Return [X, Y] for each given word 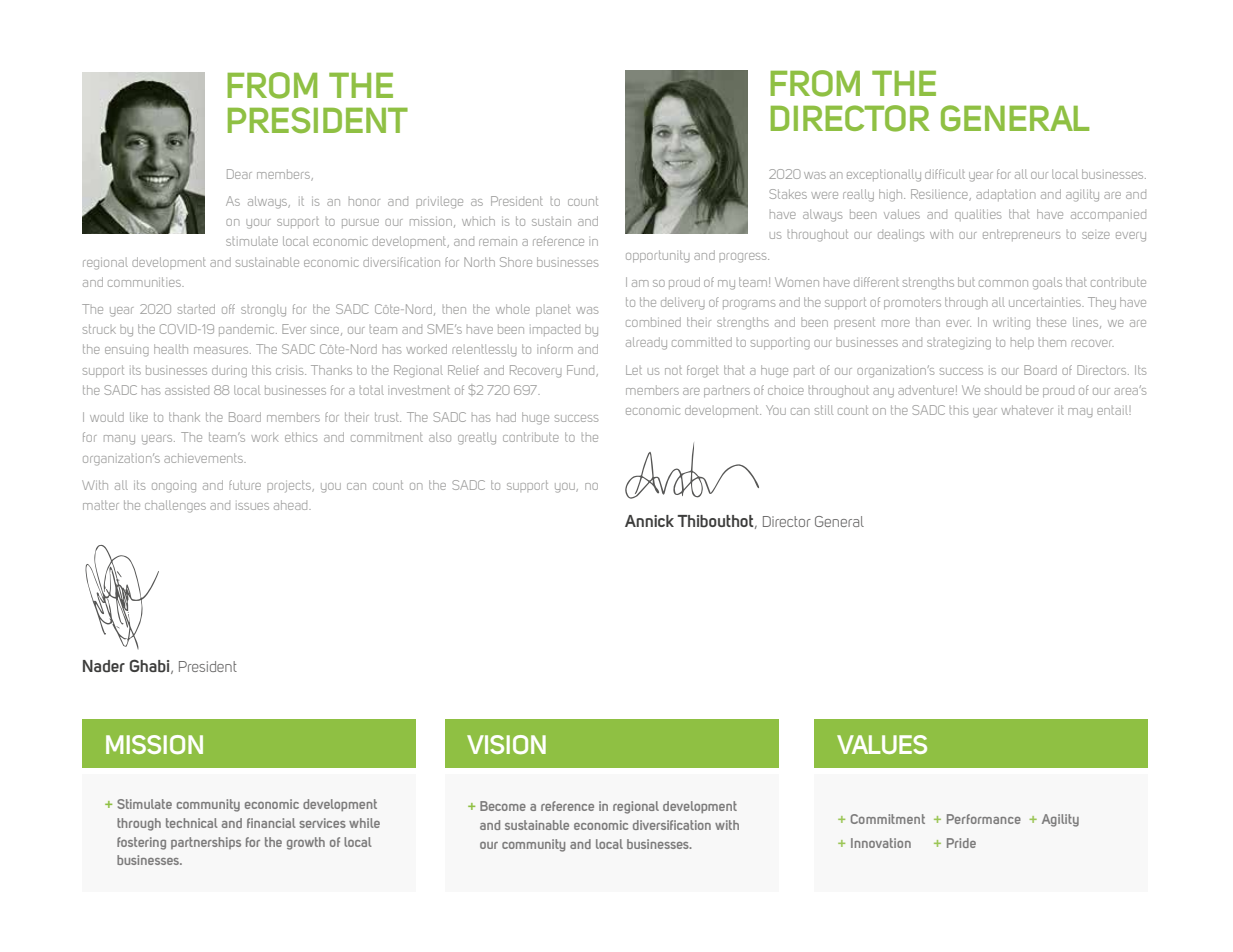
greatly [477, 438]
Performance [984, 819]
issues [252, 506]
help [1022, 344]
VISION [506, 744]
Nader [104, 666]
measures [222, 350]
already [646, 343]
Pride [961, 843]
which [478, 221]
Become [503, 806]
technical [192, 823]
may [1080, 413]
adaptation [1005, 195]
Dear [239, 174]
